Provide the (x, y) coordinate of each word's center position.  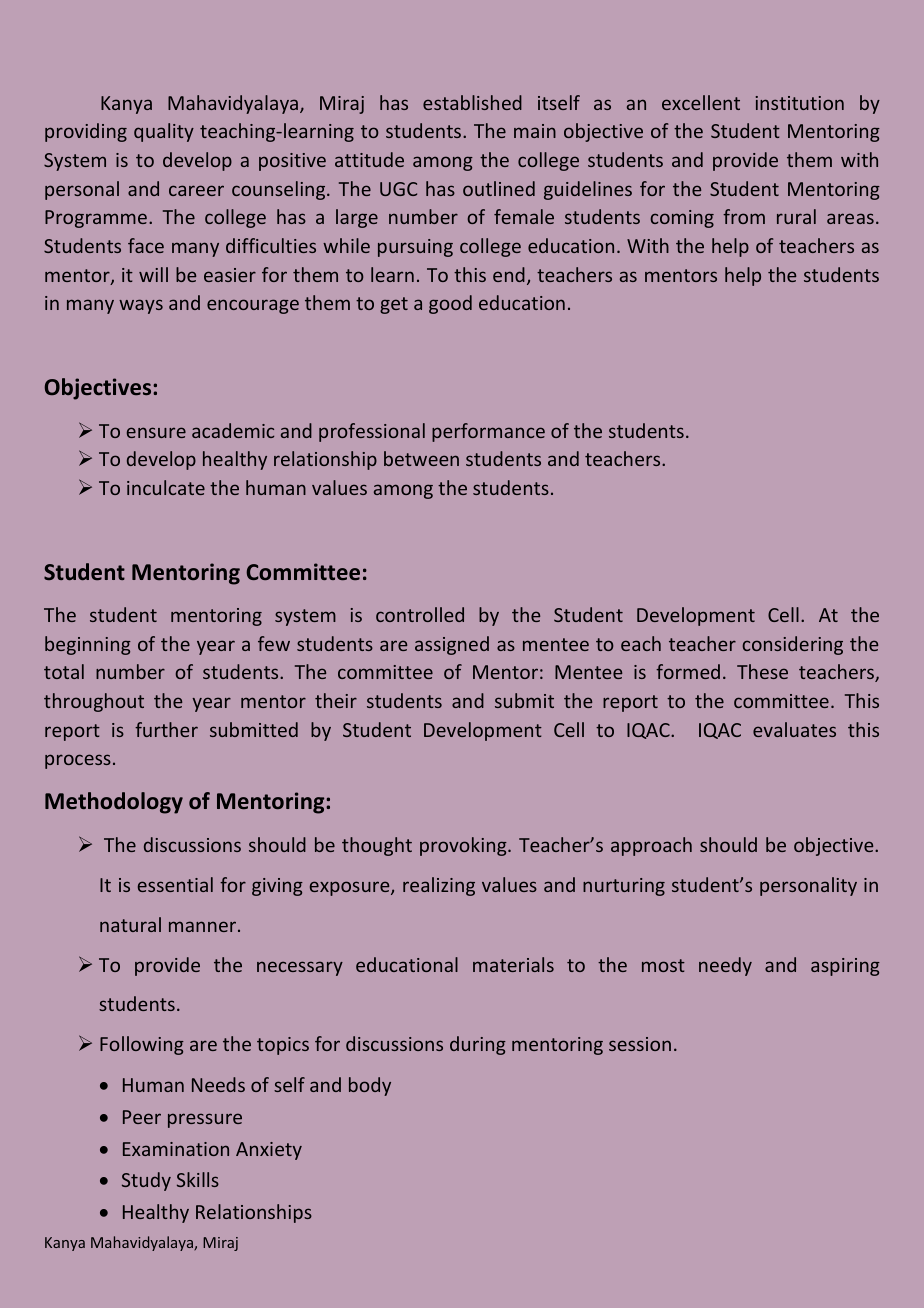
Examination (176, 1149)
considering (792, 645)
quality (164, 132)
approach (651, 846)
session (640, 1044)
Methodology (114, 803)
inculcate (166, 487)
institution (800, 103)
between (421, 458)
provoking (464, 846)
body (370, 1086)
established (472, 102)
